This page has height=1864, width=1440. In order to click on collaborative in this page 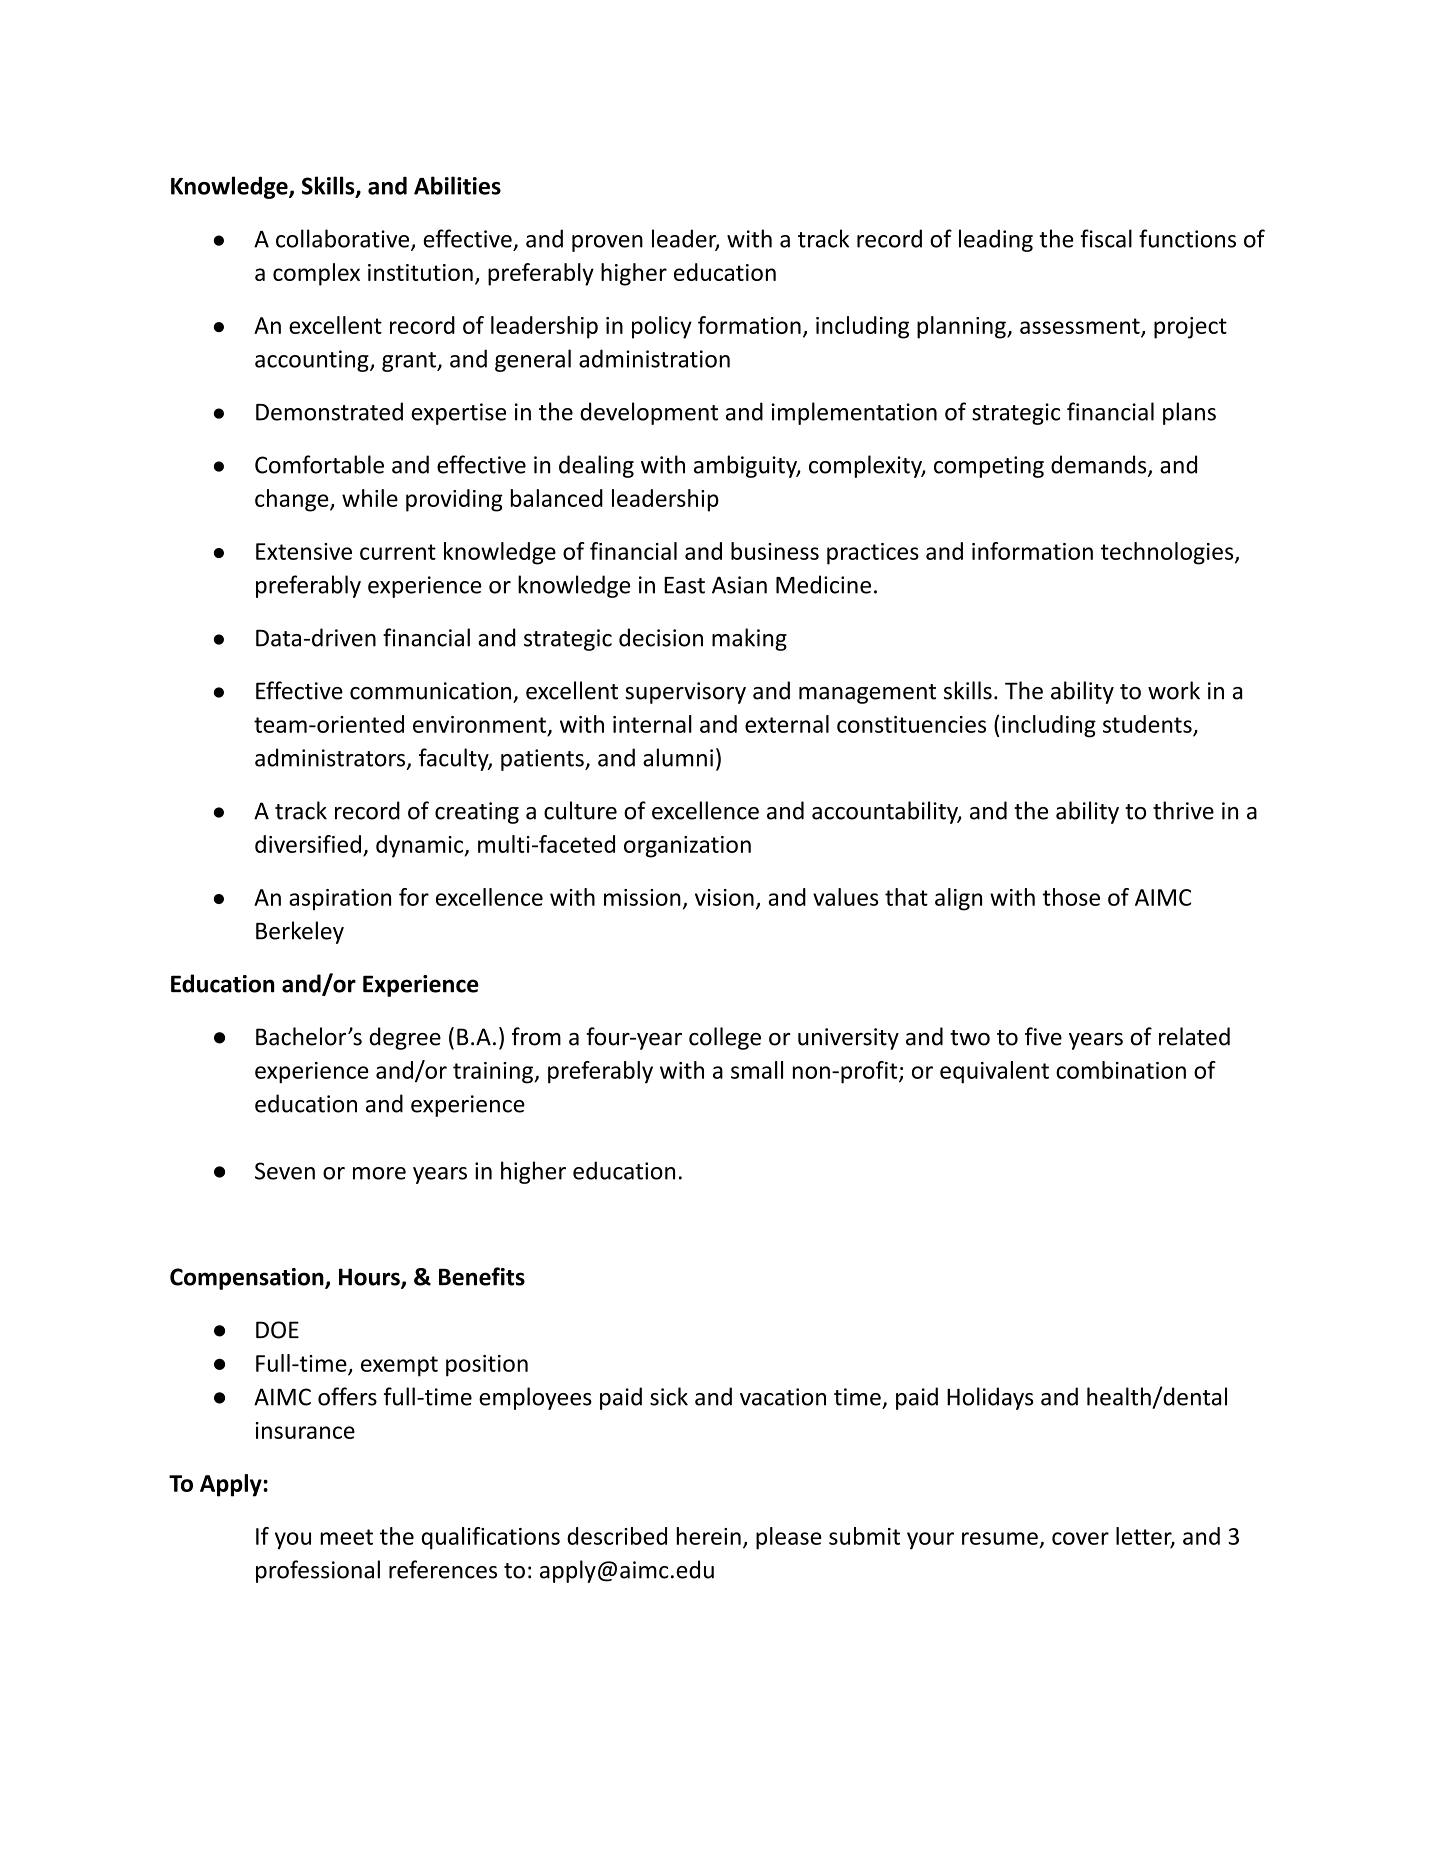, I will do `click(344, 239)`.
